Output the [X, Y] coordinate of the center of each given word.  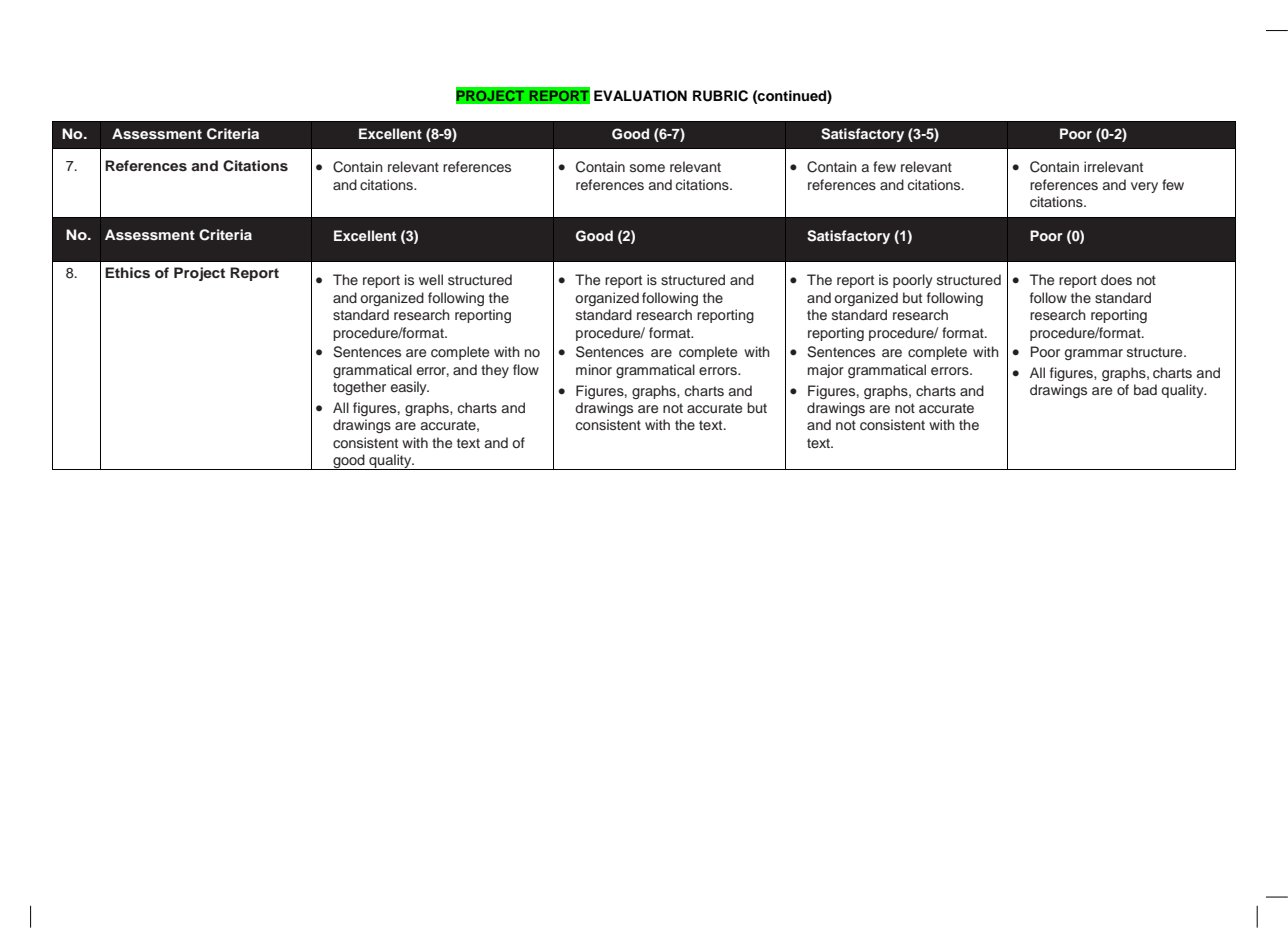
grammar [1094, 354]
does [1116, 279]
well [431, 279]
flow [526, 369]
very [1144, 187]
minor [594, 369]
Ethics [127, 272]
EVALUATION [640, 96]
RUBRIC [720, 96]
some [647, 168]
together [359, 388]
